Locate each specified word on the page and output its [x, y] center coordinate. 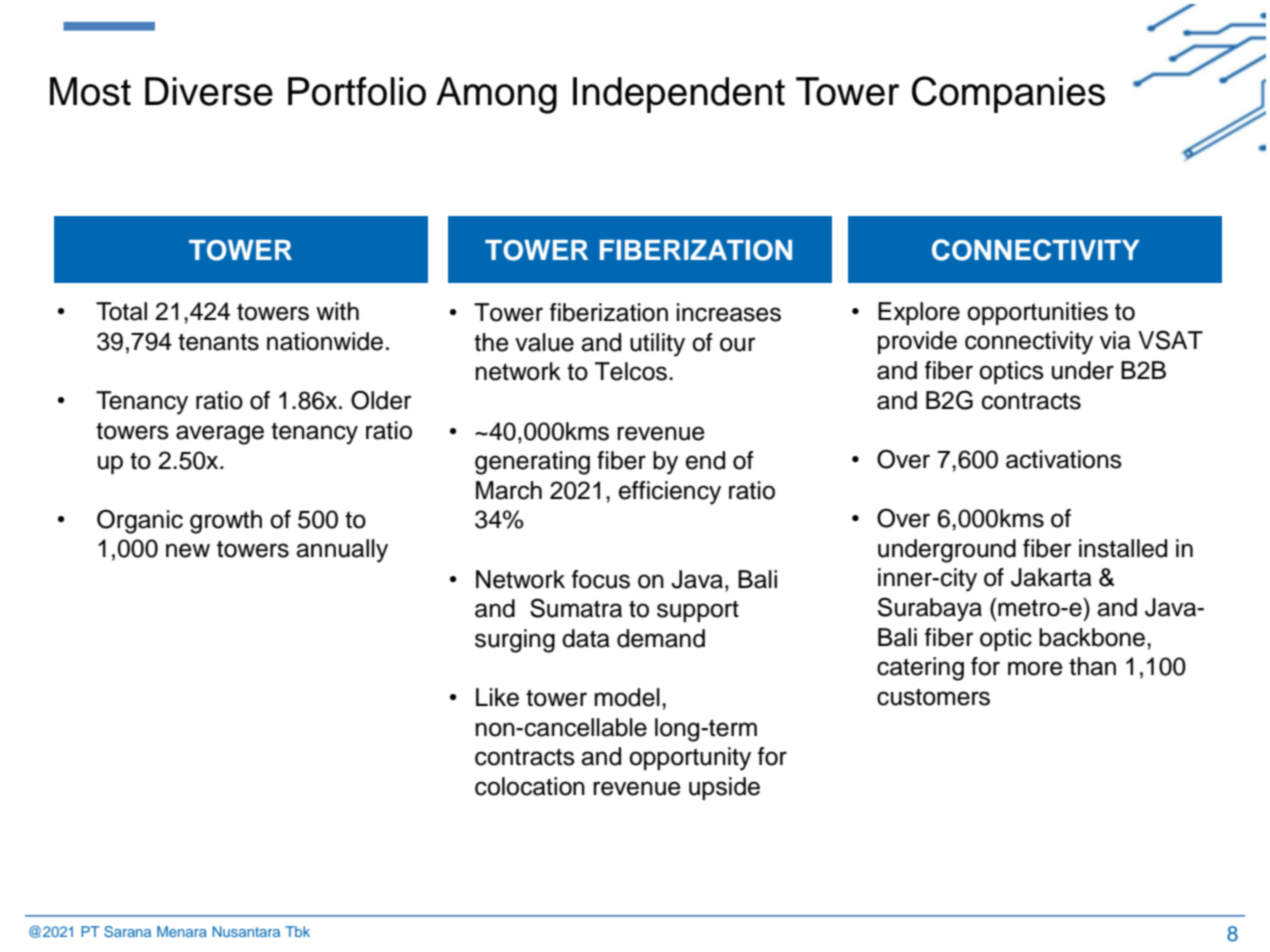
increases [729, 312]
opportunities [1037, 313]
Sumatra [576, 608]
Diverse [209, 91]
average [220, 435]
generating [532, 463]
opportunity [690, 759]
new [188, 550]
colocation [530, 786]
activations [1064, 459]
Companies [1008, 94]
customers [933, 697]
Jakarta [1051, 577]
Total [121, 311]
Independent [679, 95]
